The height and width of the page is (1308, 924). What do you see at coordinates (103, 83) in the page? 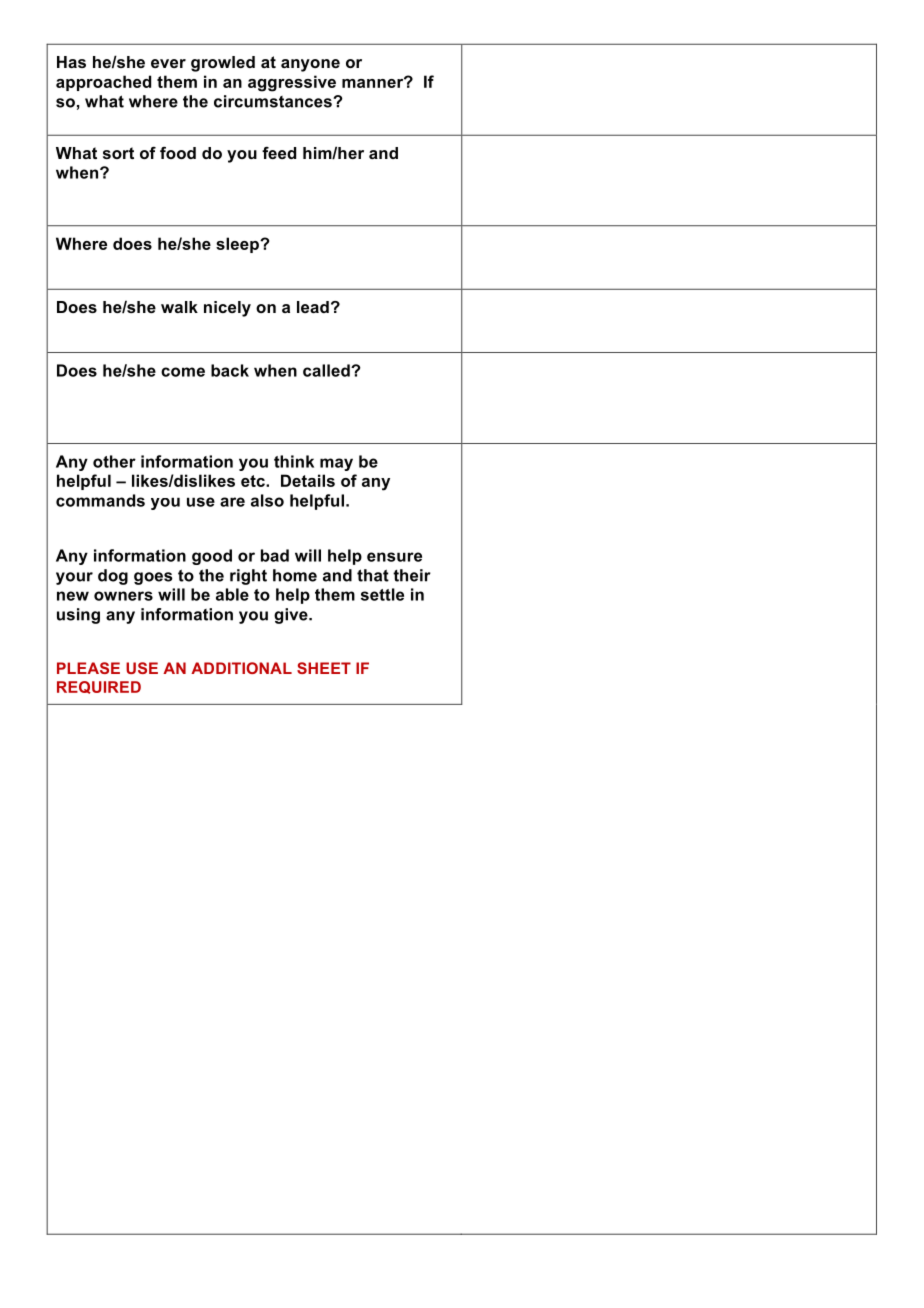
I see `approached` at bounding box center [103, 83].
